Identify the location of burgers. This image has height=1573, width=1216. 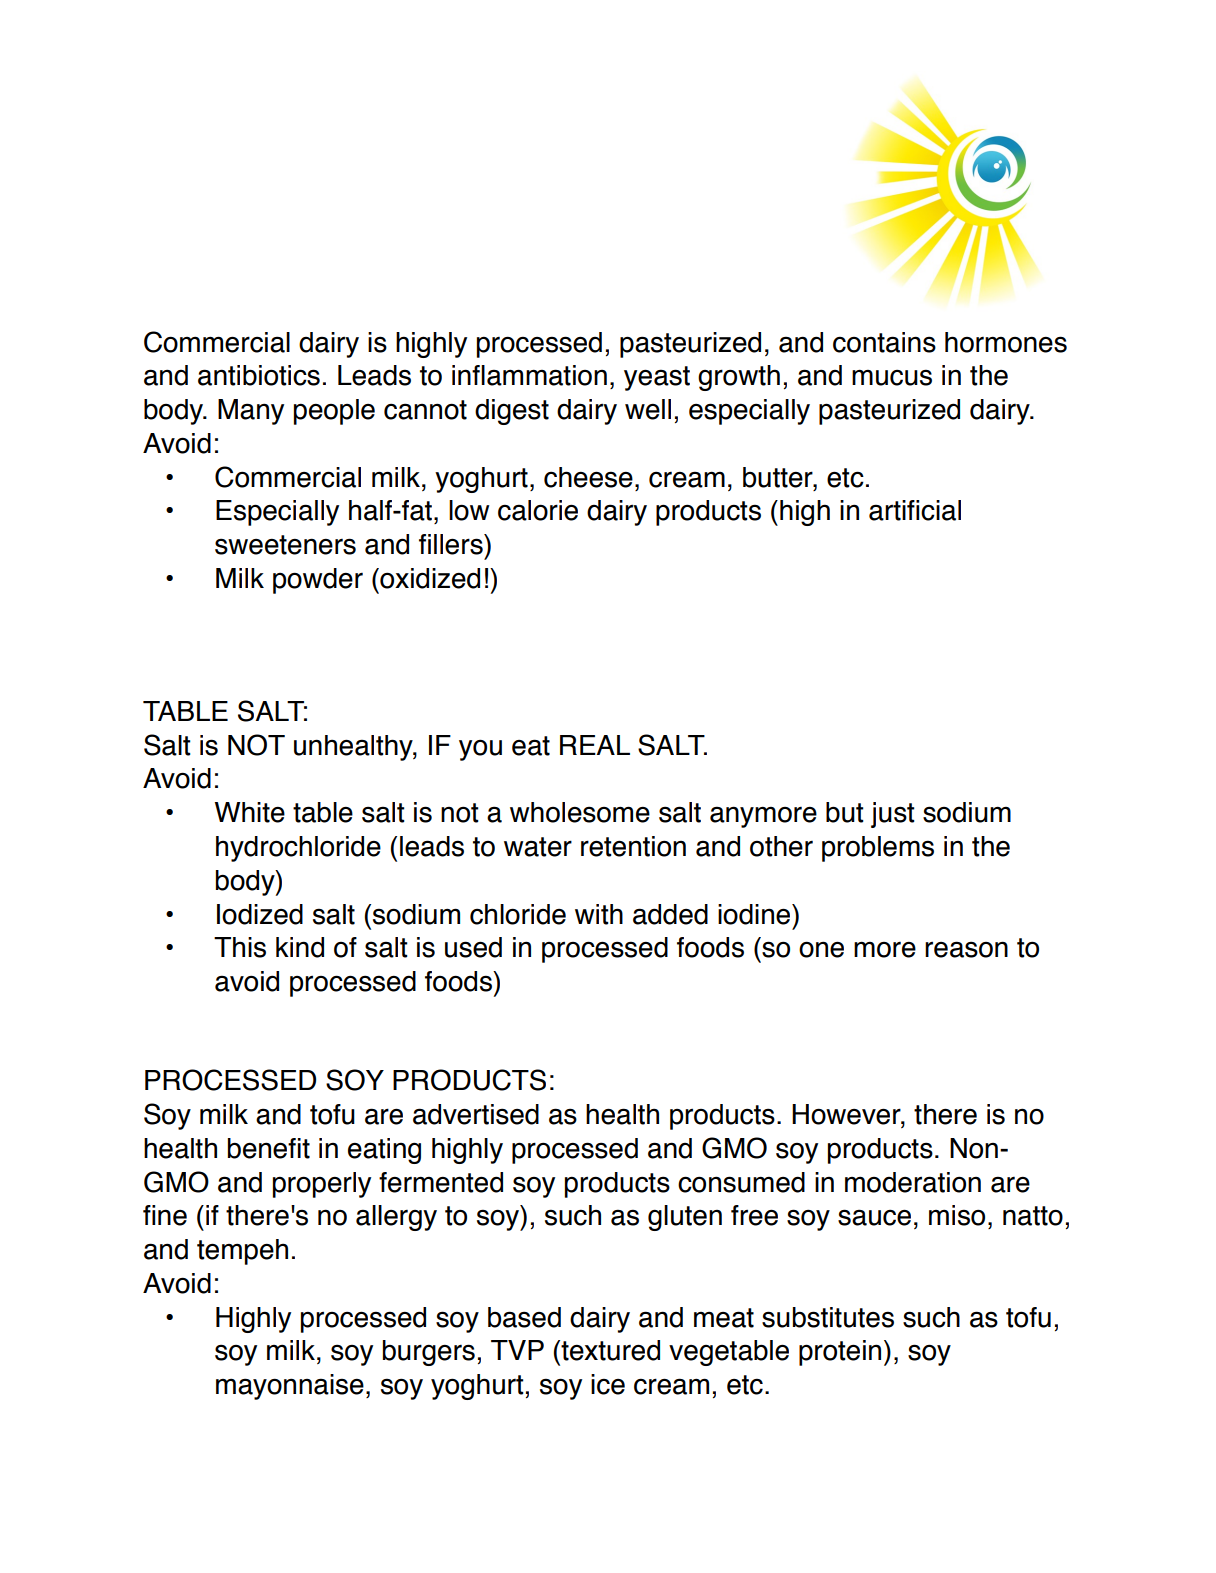
(429, 1353).
